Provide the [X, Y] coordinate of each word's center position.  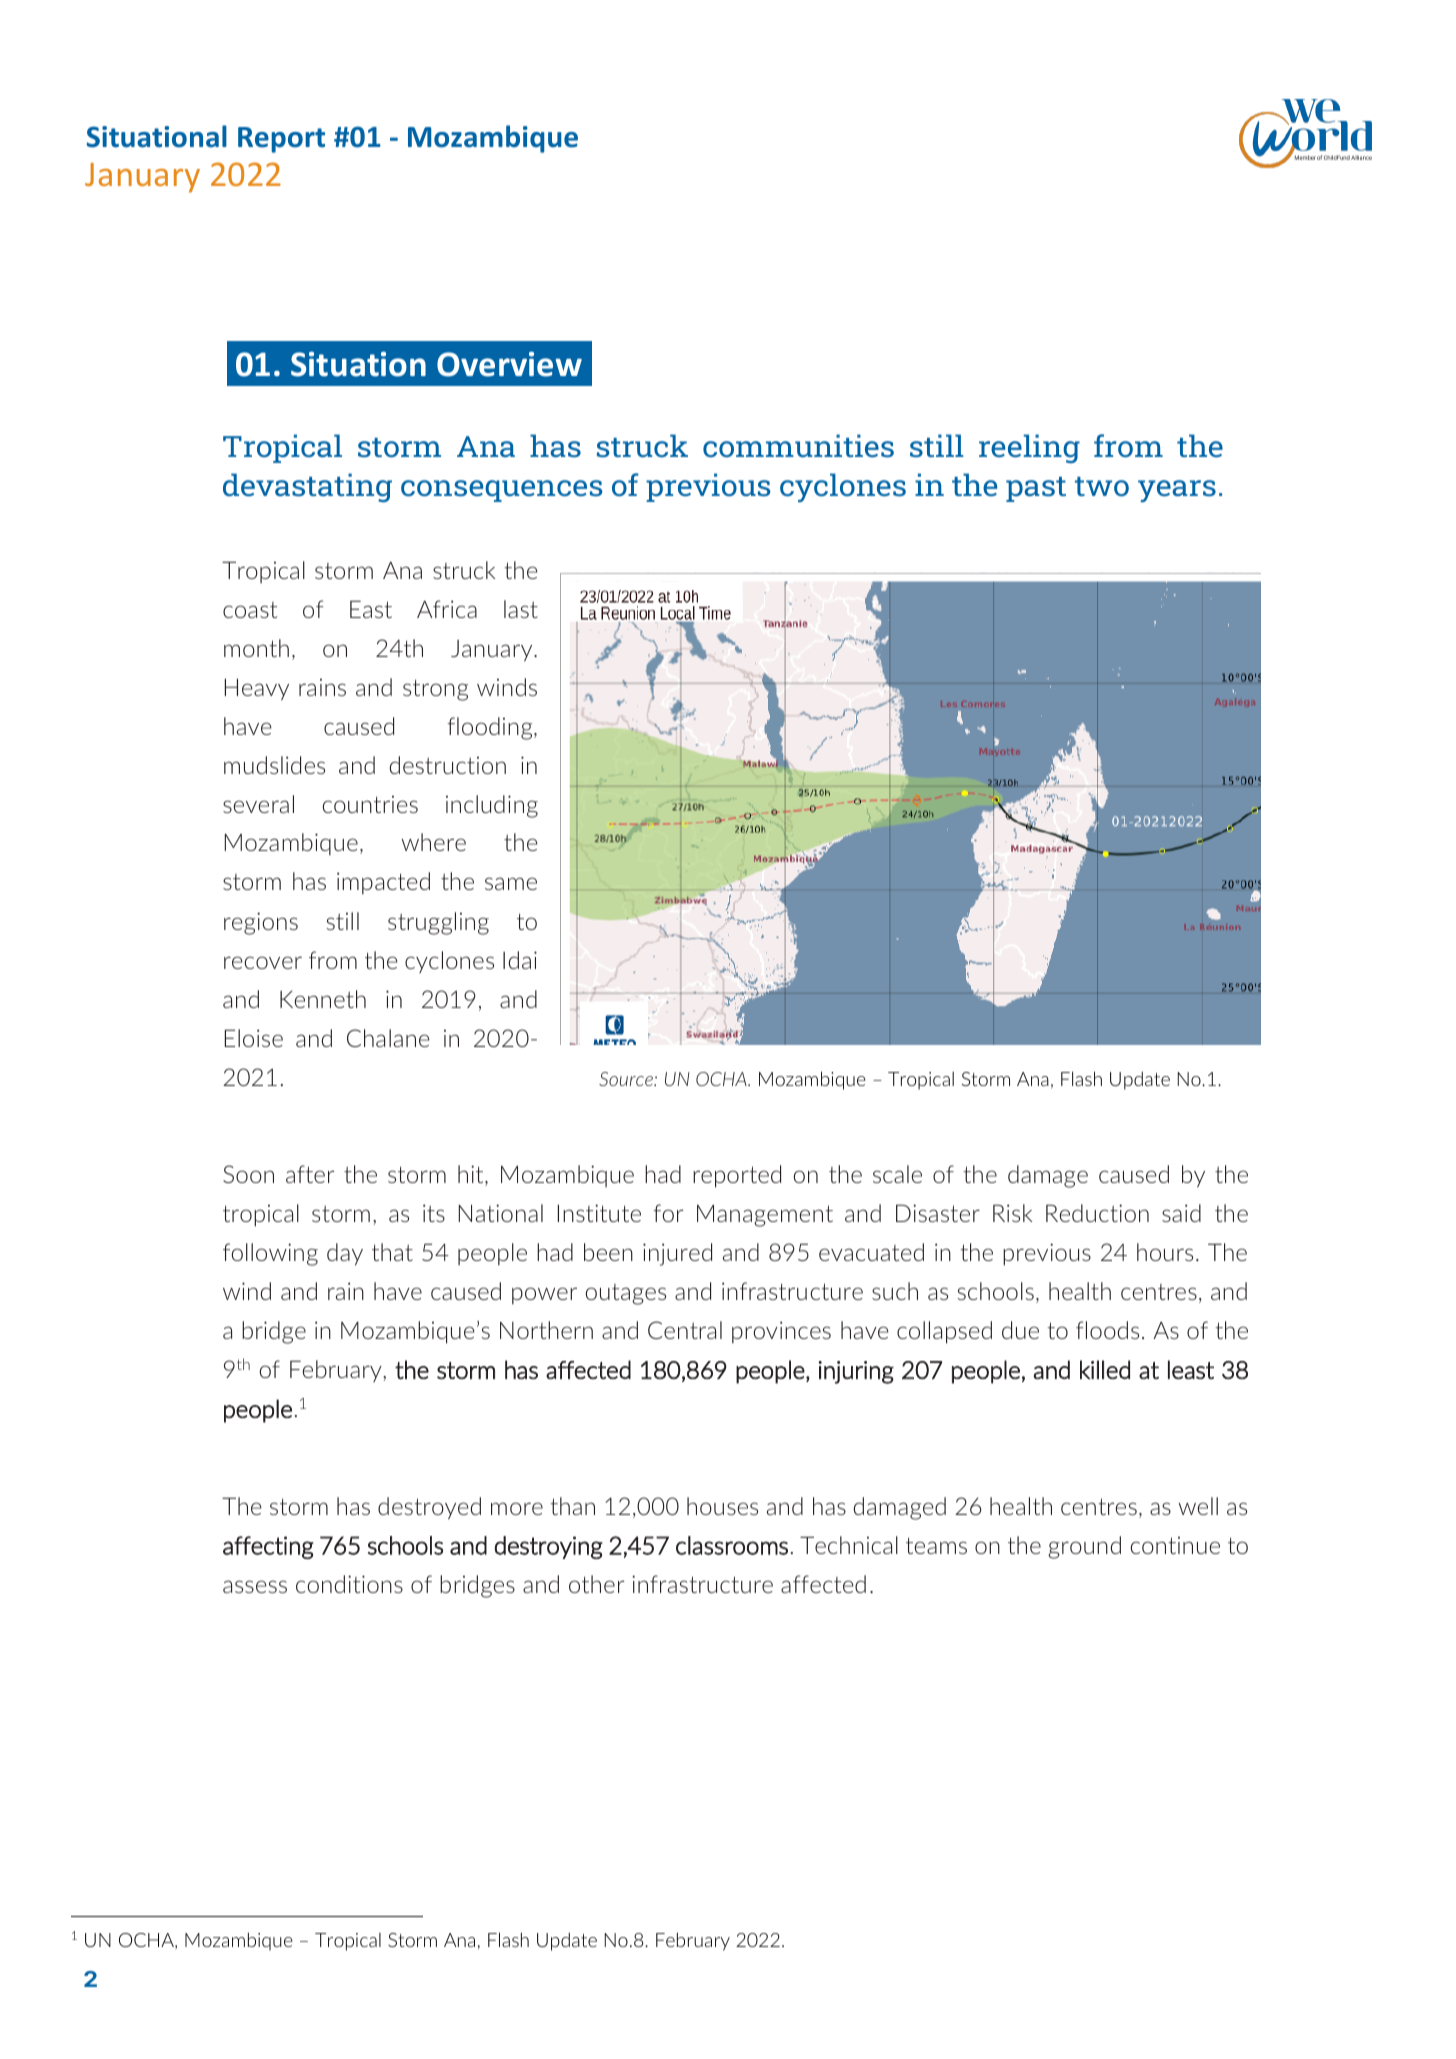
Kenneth [323, 999]
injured [677, 1254]
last [521, 609]
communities [798, 446]
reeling [1029, 448]
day [345, 1254]
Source [627, 1079]
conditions [349, 1584]
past [1036, 489]
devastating [307, 487]
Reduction [1097, 1213]
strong [435, 690]
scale [897, 1174]
